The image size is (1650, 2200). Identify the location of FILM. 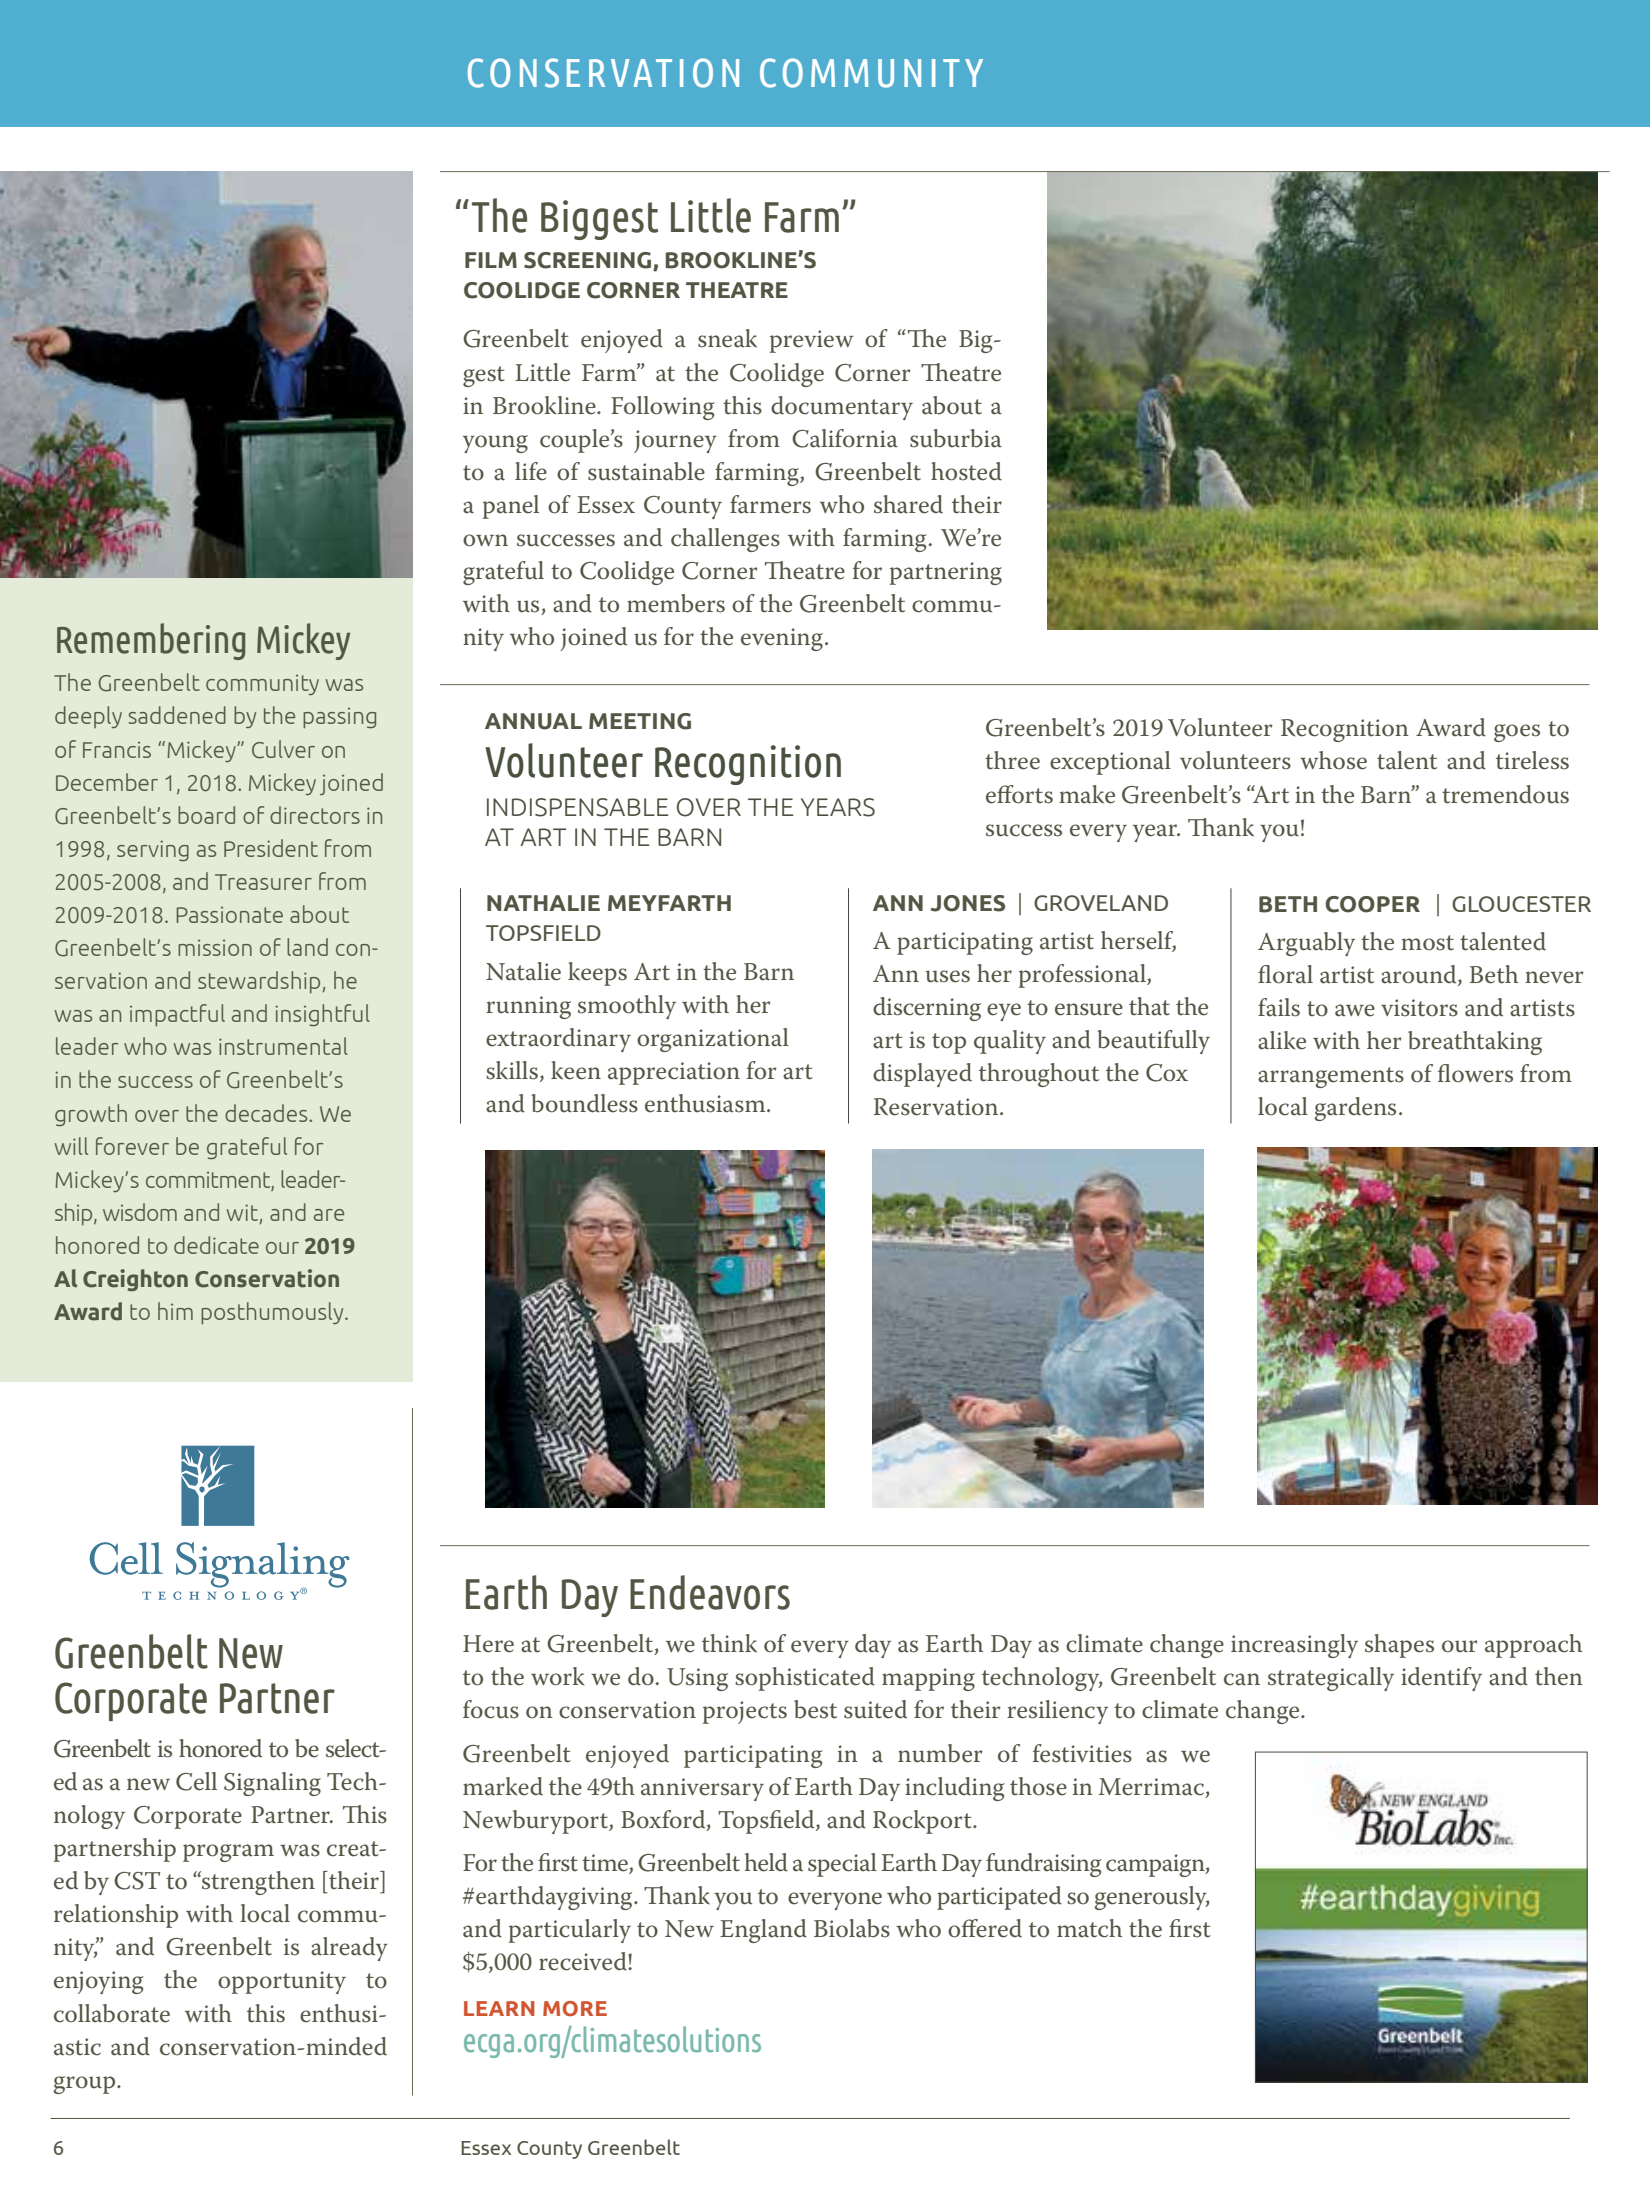
(491, 260).
